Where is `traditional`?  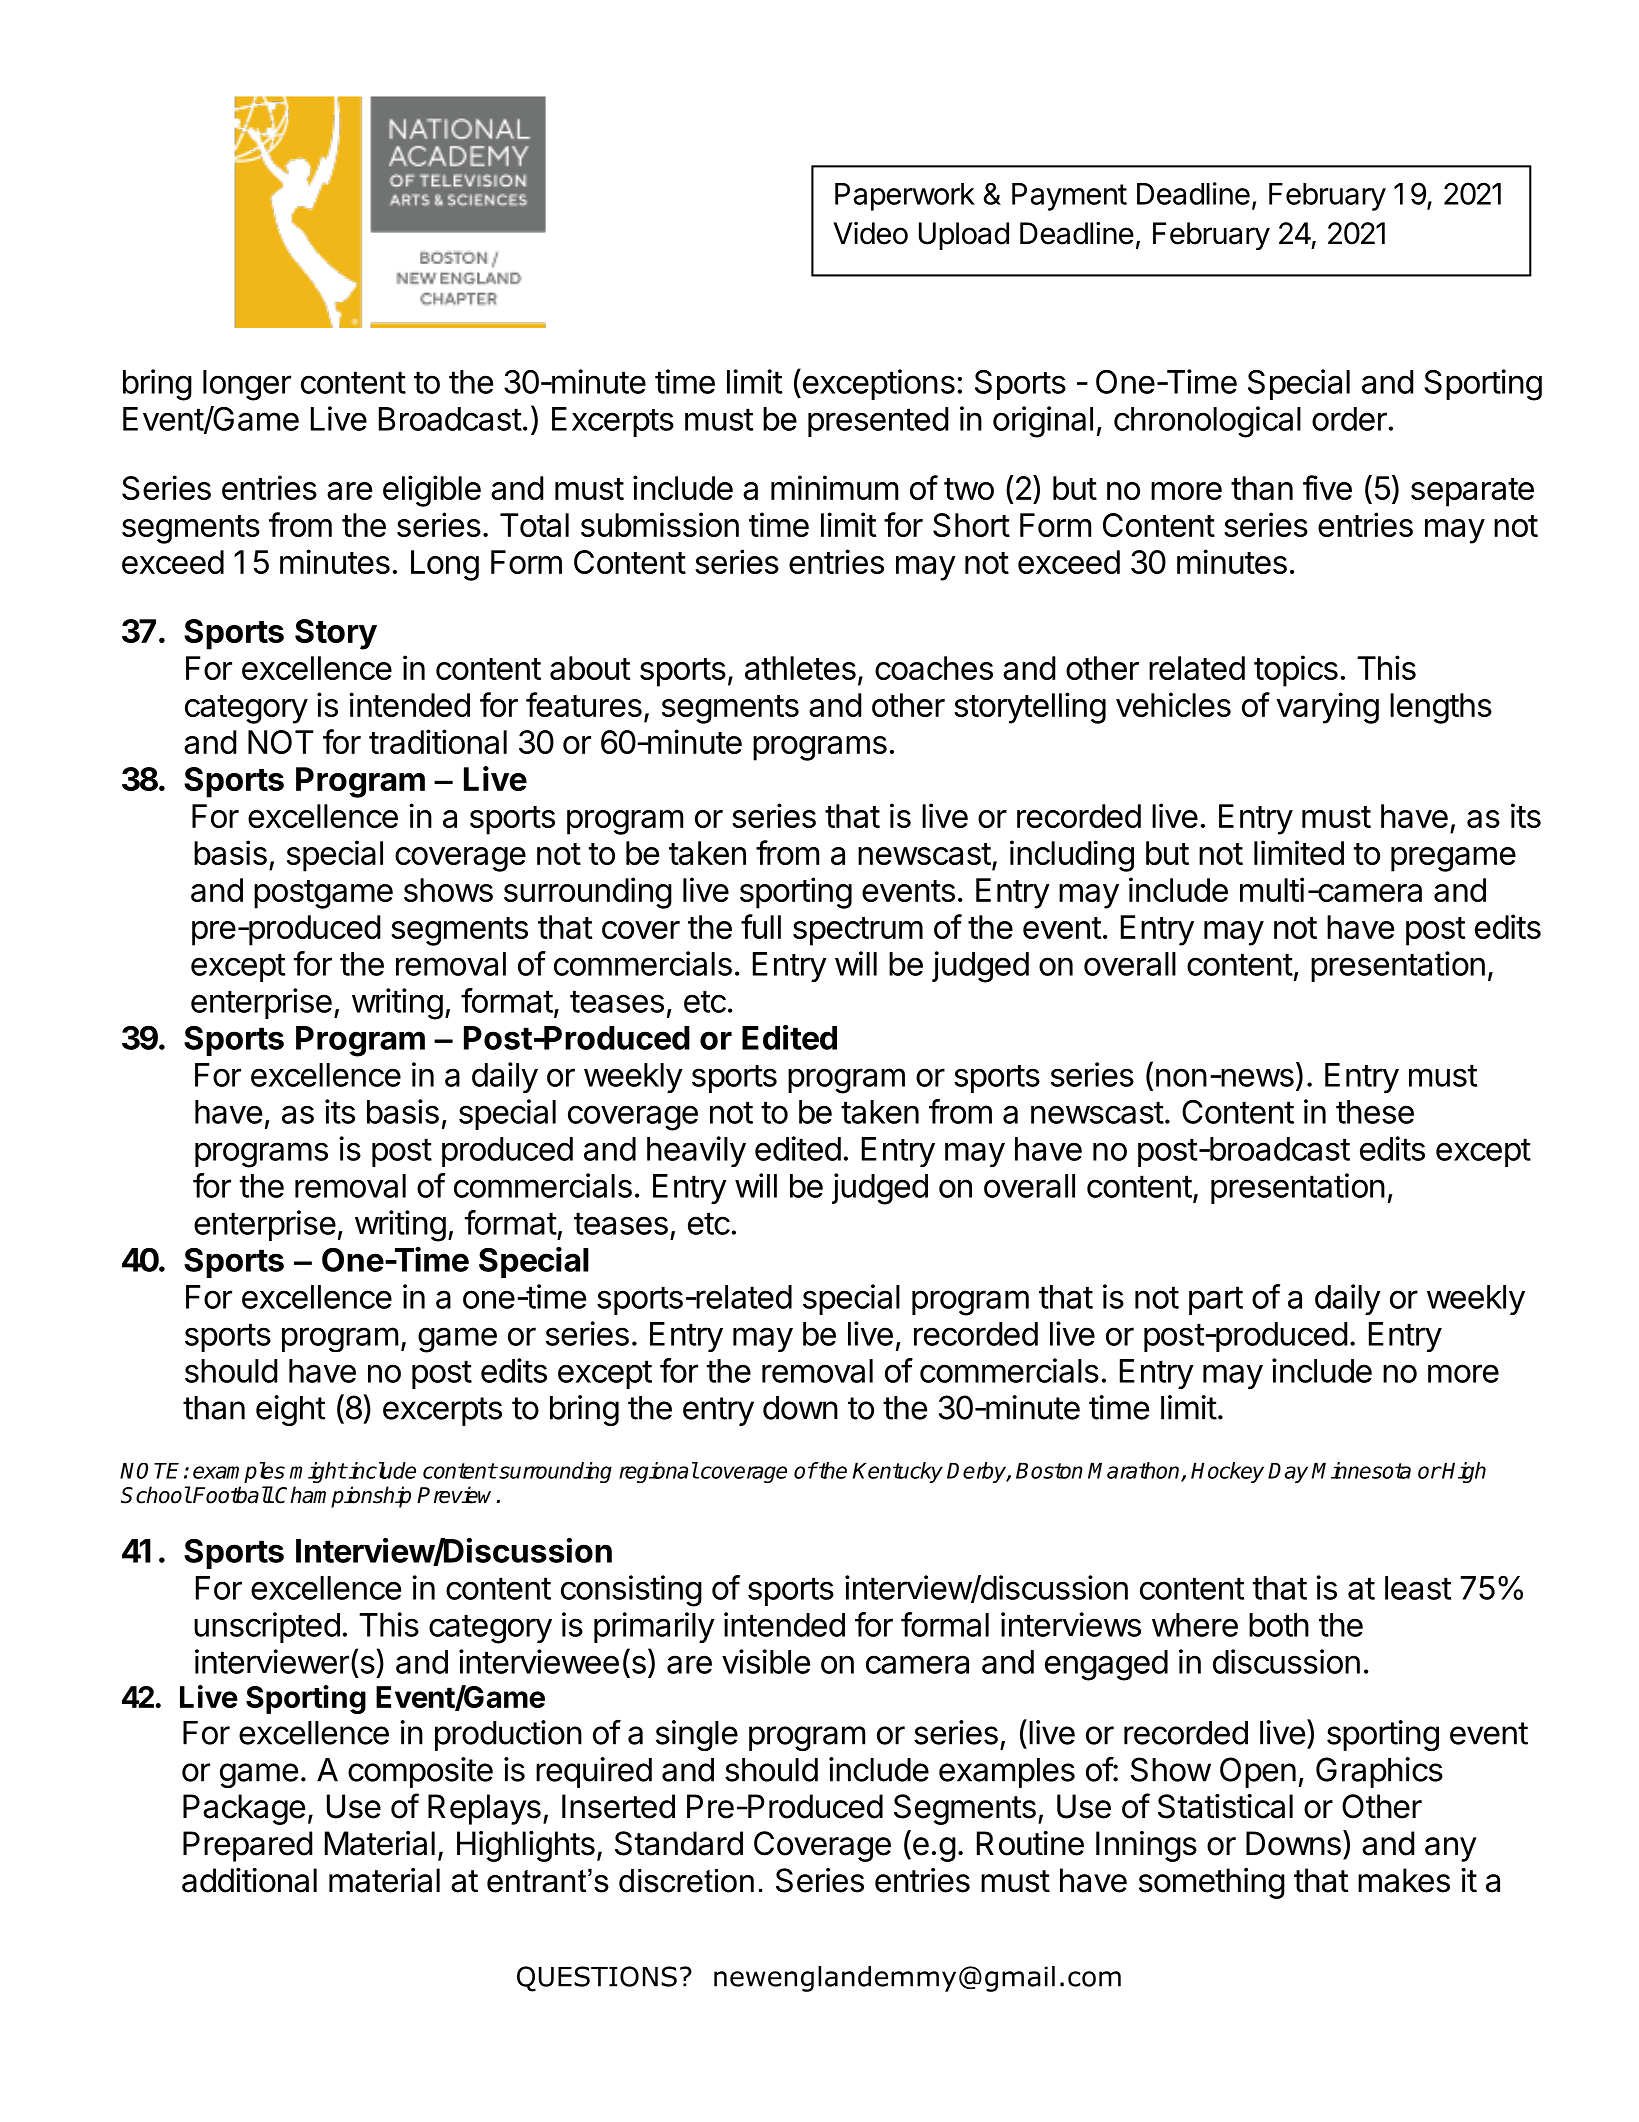
traditional is located at coordinates (438, 741).
